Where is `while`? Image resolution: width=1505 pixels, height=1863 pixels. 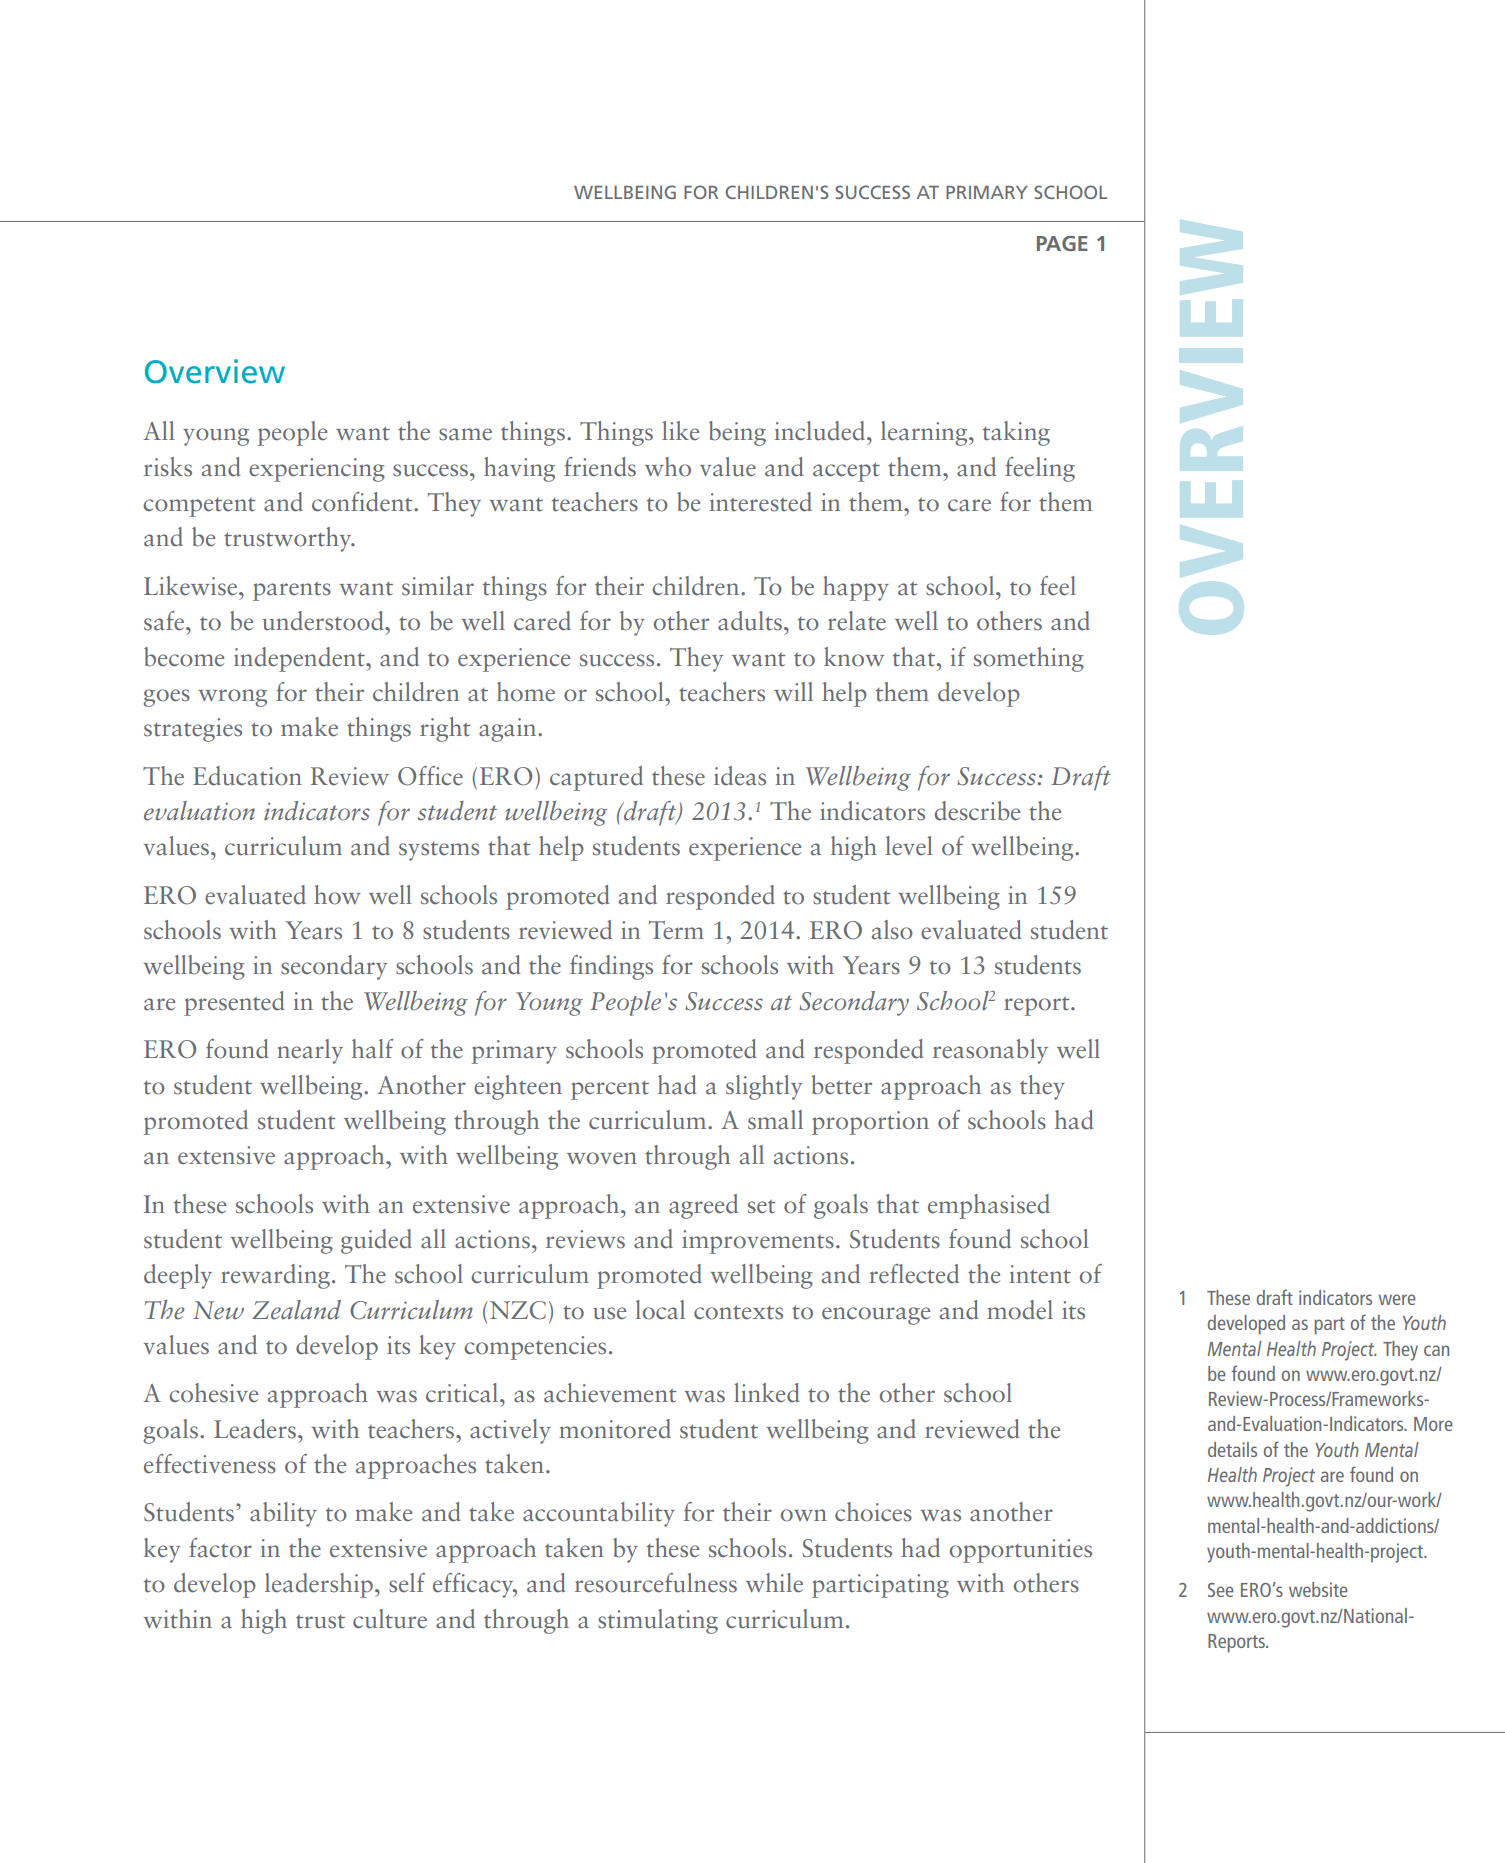
while is located at coordinates (774, 1583).
